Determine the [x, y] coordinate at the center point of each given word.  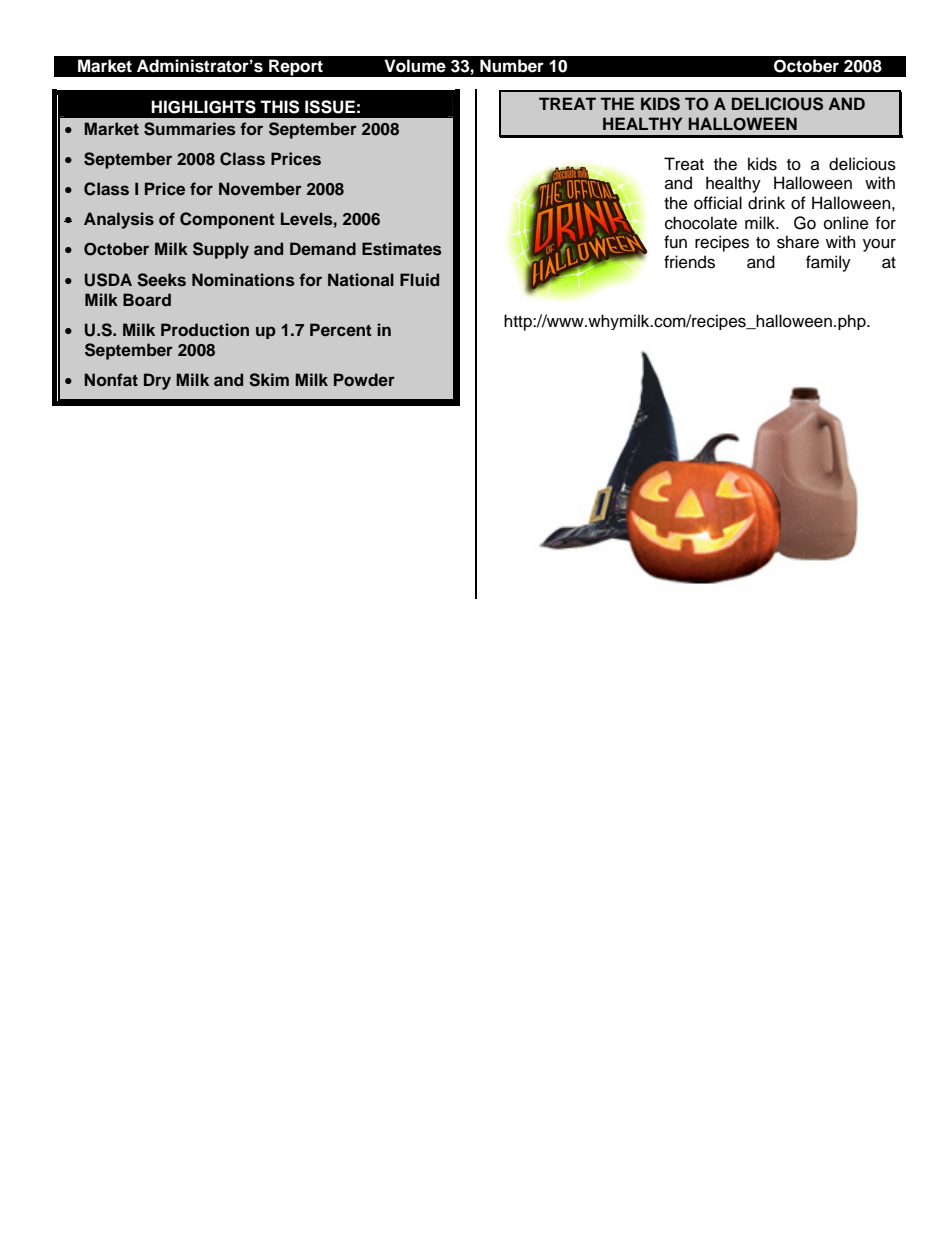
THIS [279, 107]
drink [766, 203]
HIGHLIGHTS [203, 107]
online [846, 223]
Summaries [190, 129]
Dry [157, 381]
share [798, 242]
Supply [221, 250]
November [260, 188]
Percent [341, 329]
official [718, 203]
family [828, 263]
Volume [415, 66]
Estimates [402, 249]
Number [512, 66]
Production [205, 329]
